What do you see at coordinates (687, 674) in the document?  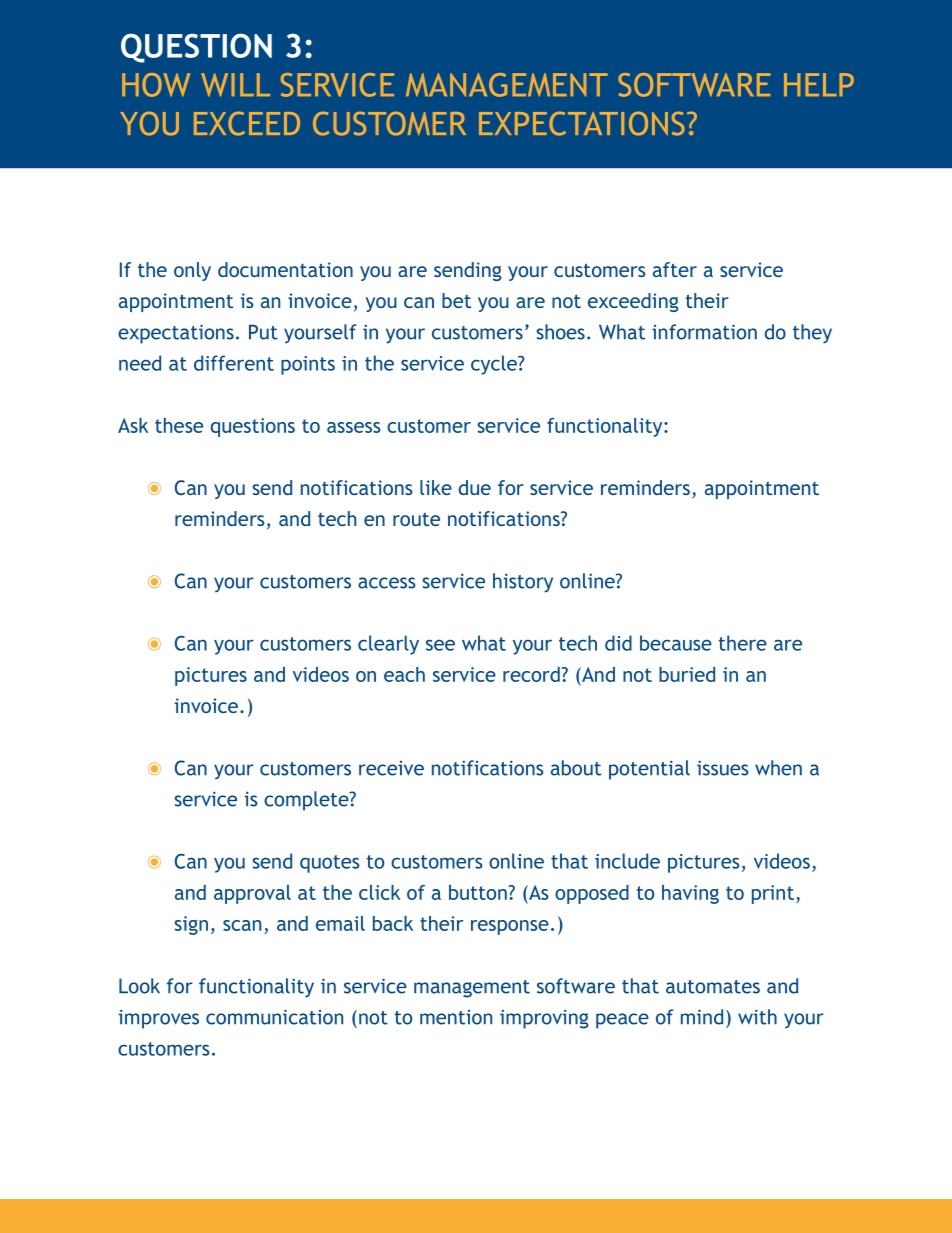 I see `buried` at bounding box center [687, 674].
